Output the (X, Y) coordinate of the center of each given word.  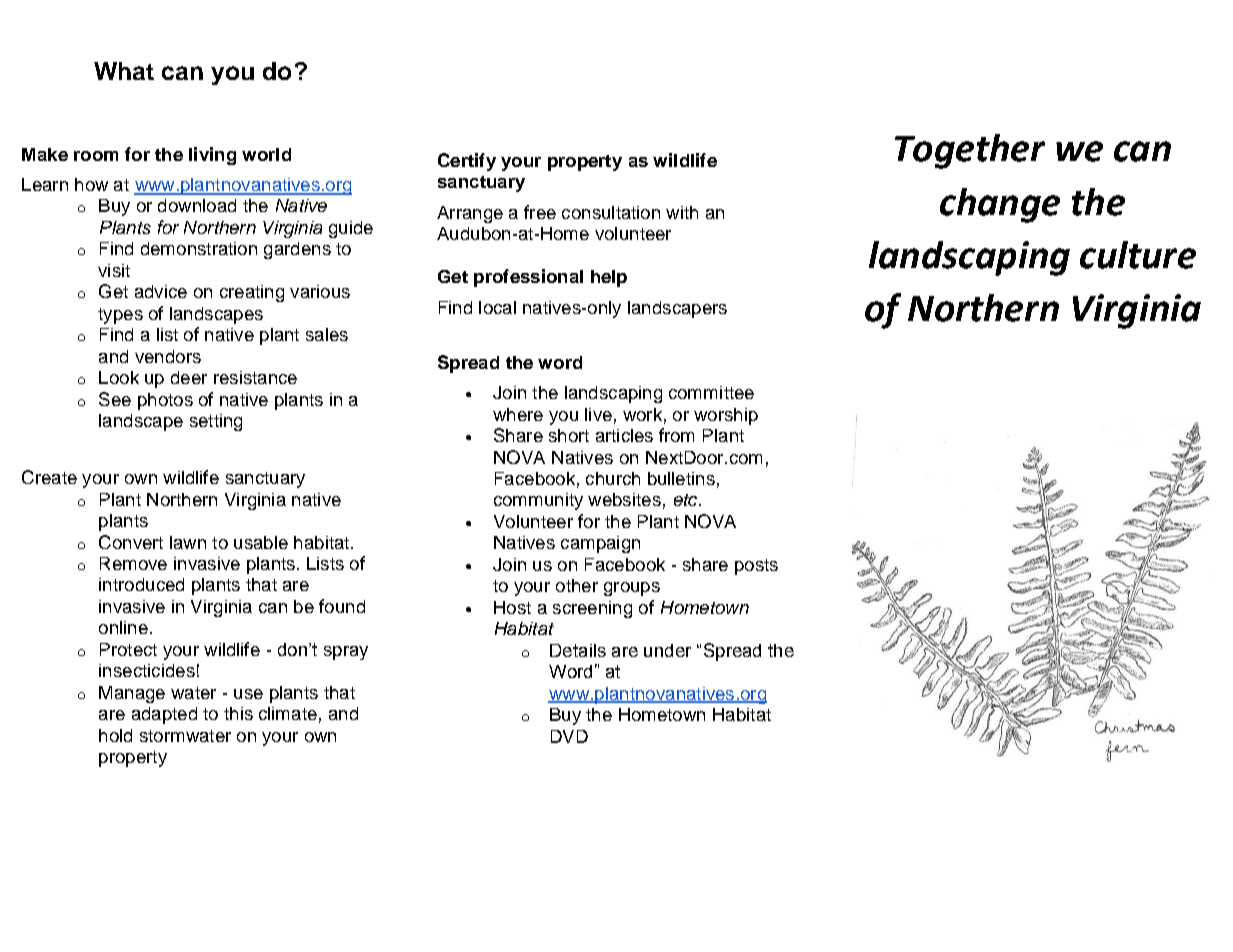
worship (726, 416)
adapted (164, 715)
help (609, 278)
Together (970, 151)
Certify (467, 162)
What (124, 71)
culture (1138, 255)
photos (165, 401)
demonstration (199, 248)
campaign (600, 544)
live (598, 414)
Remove (133, 563)
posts (756, 567)
